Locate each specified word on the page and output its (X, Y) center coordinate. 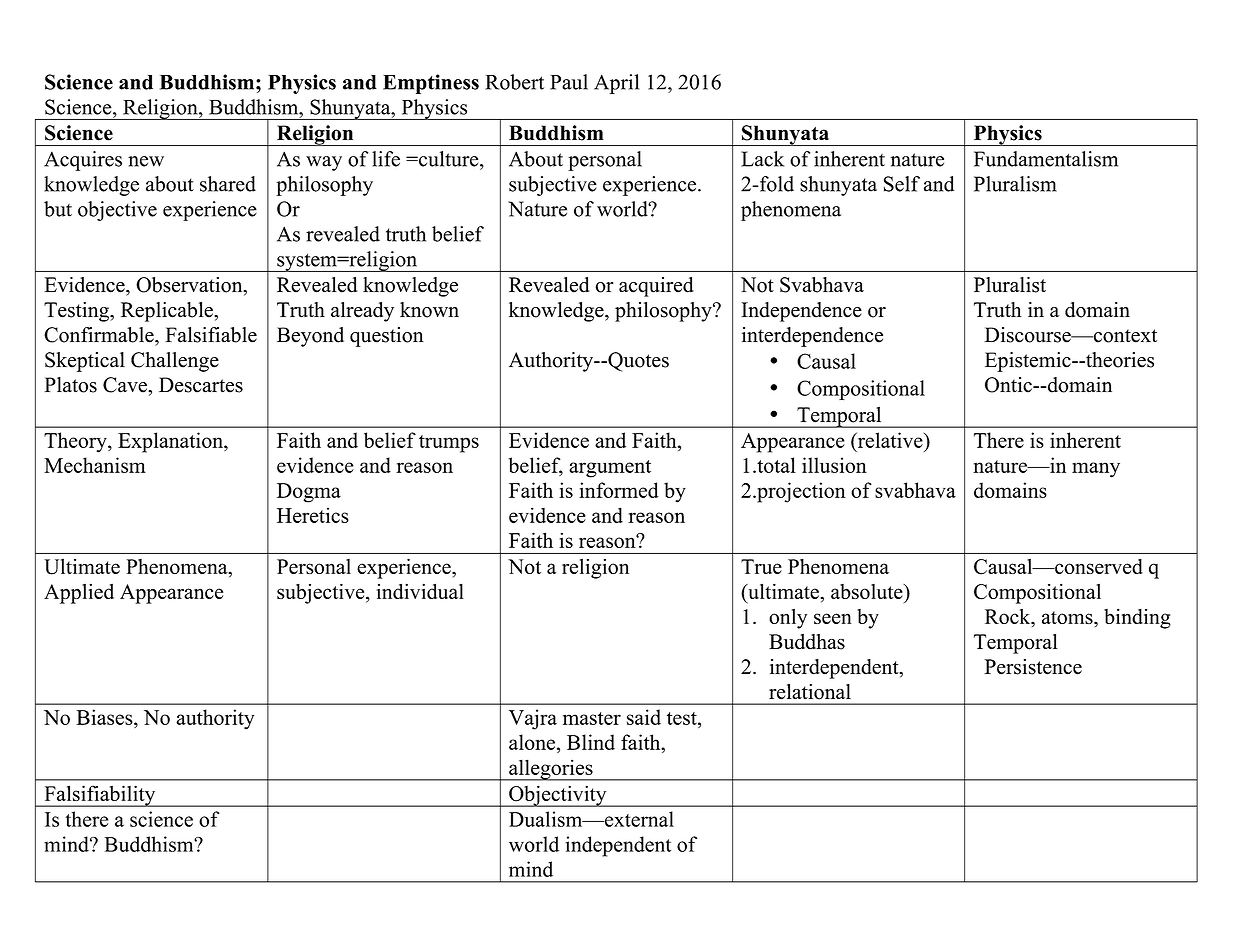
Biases (105, 717)
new (146, 161)
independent (618, 846)
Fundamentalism (1046, 159)
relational (810, 691)
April (616, 84)
